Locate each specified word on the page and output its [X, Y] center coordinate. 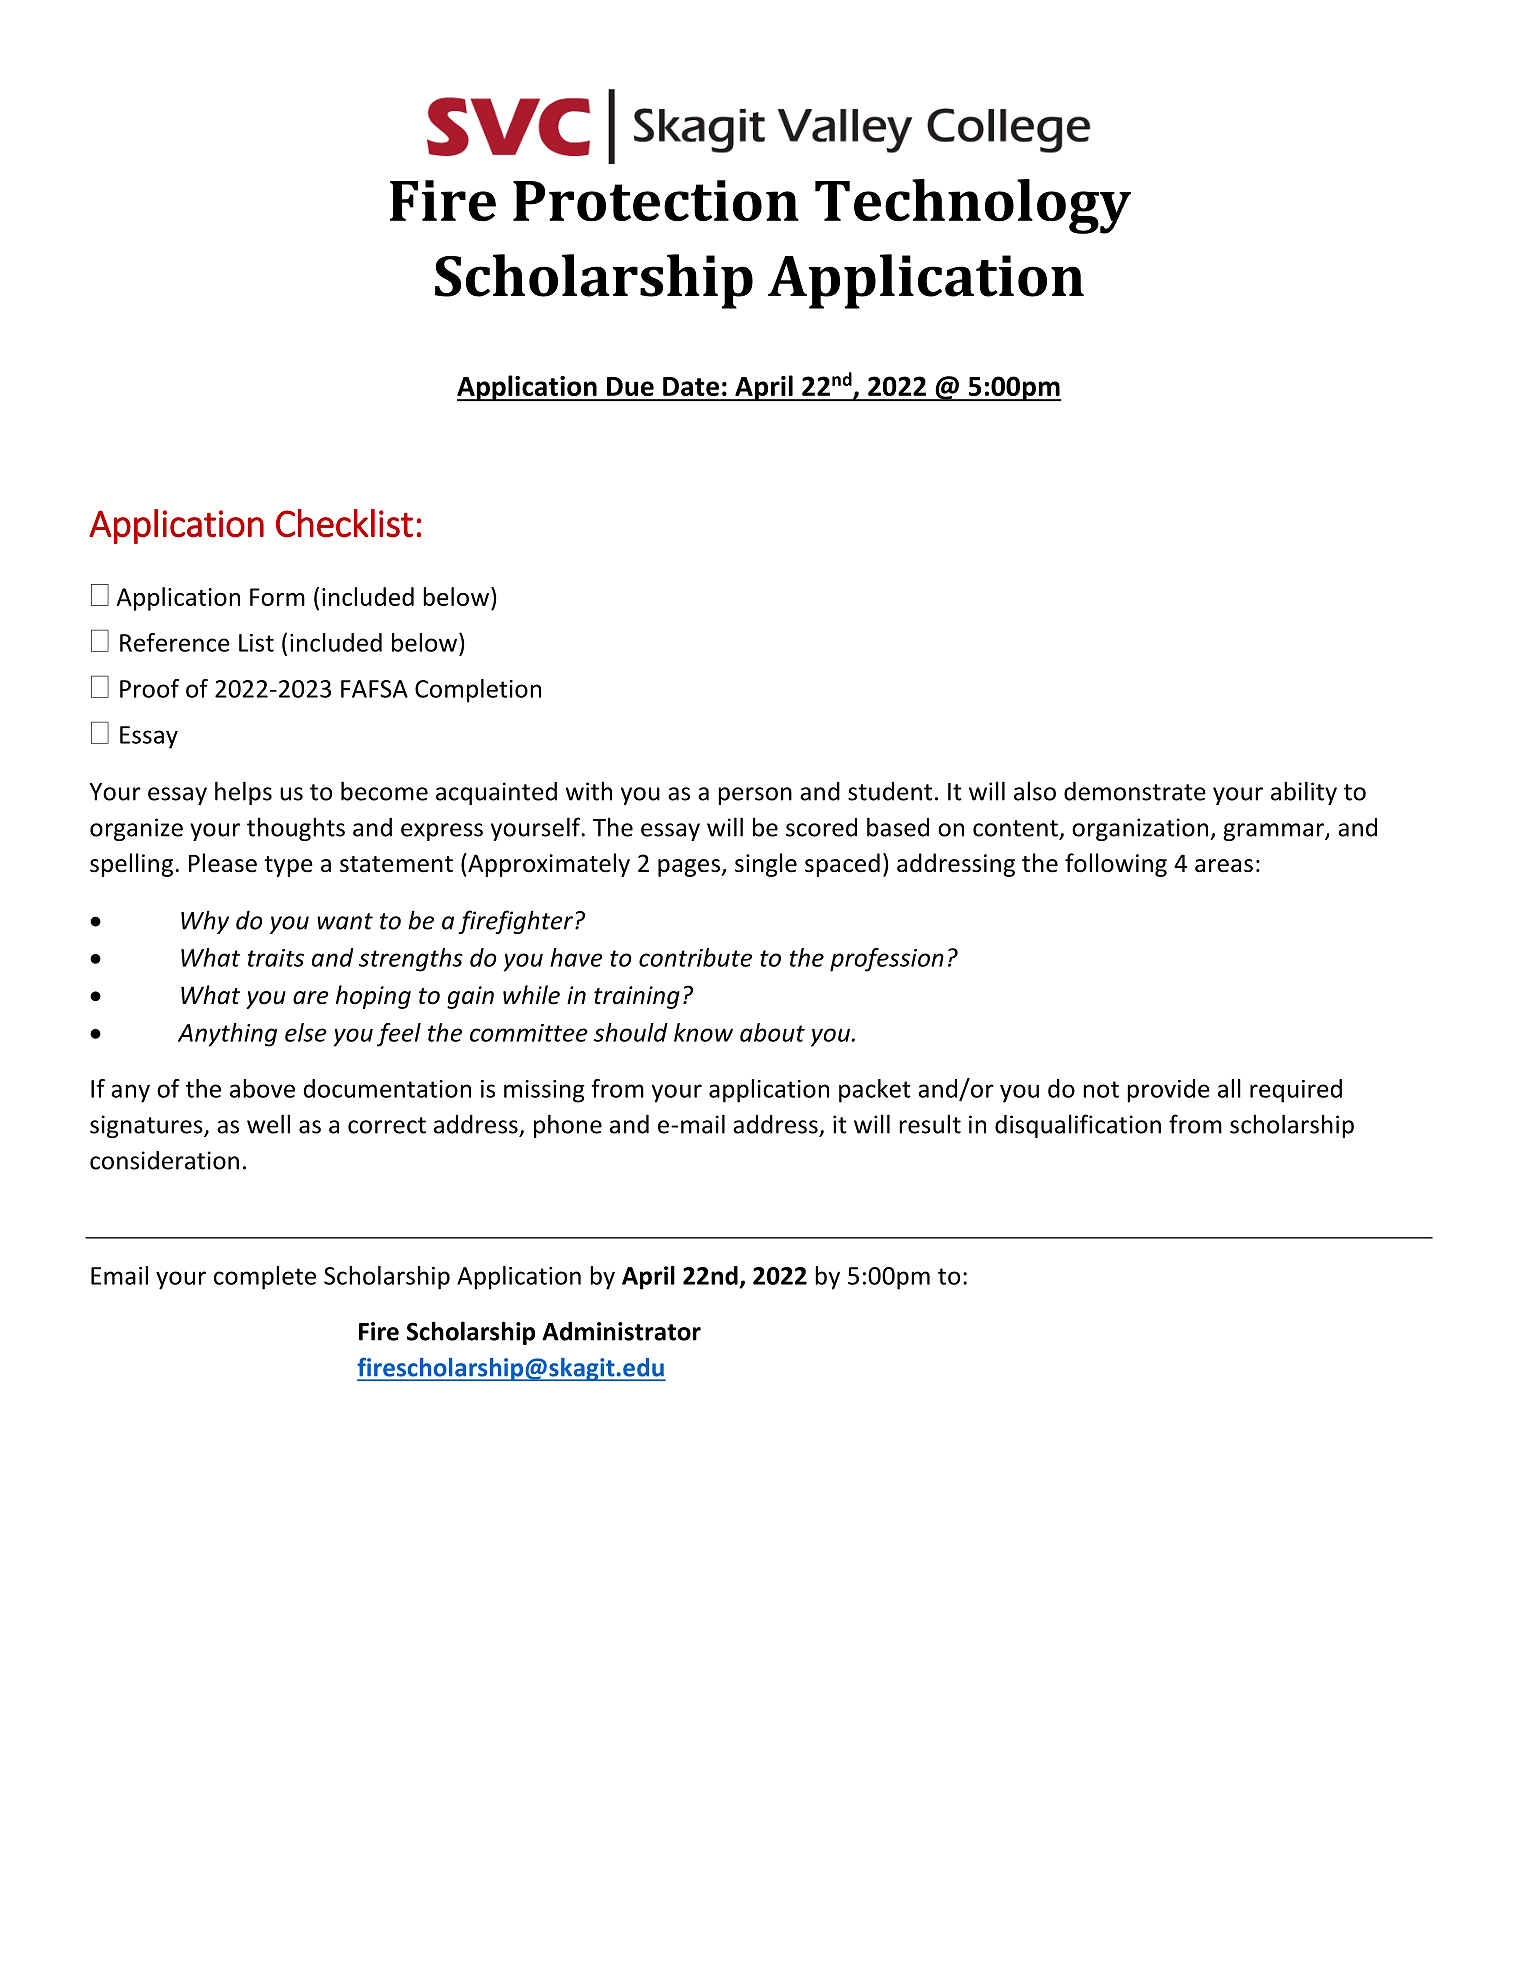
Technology [973, 206]
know [703, 1032]
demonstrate [1135, 791]
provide [1168, 1091]
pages [690, 868]
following [1116, 865]
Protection [656, 201]
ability [1304, 793]
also [1035, 791]
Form [277, 597]
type [288, 866]
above [262, 1088]
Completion [478, 691]
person [755, 796]
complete [265, 1278]
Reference [175, 642]
